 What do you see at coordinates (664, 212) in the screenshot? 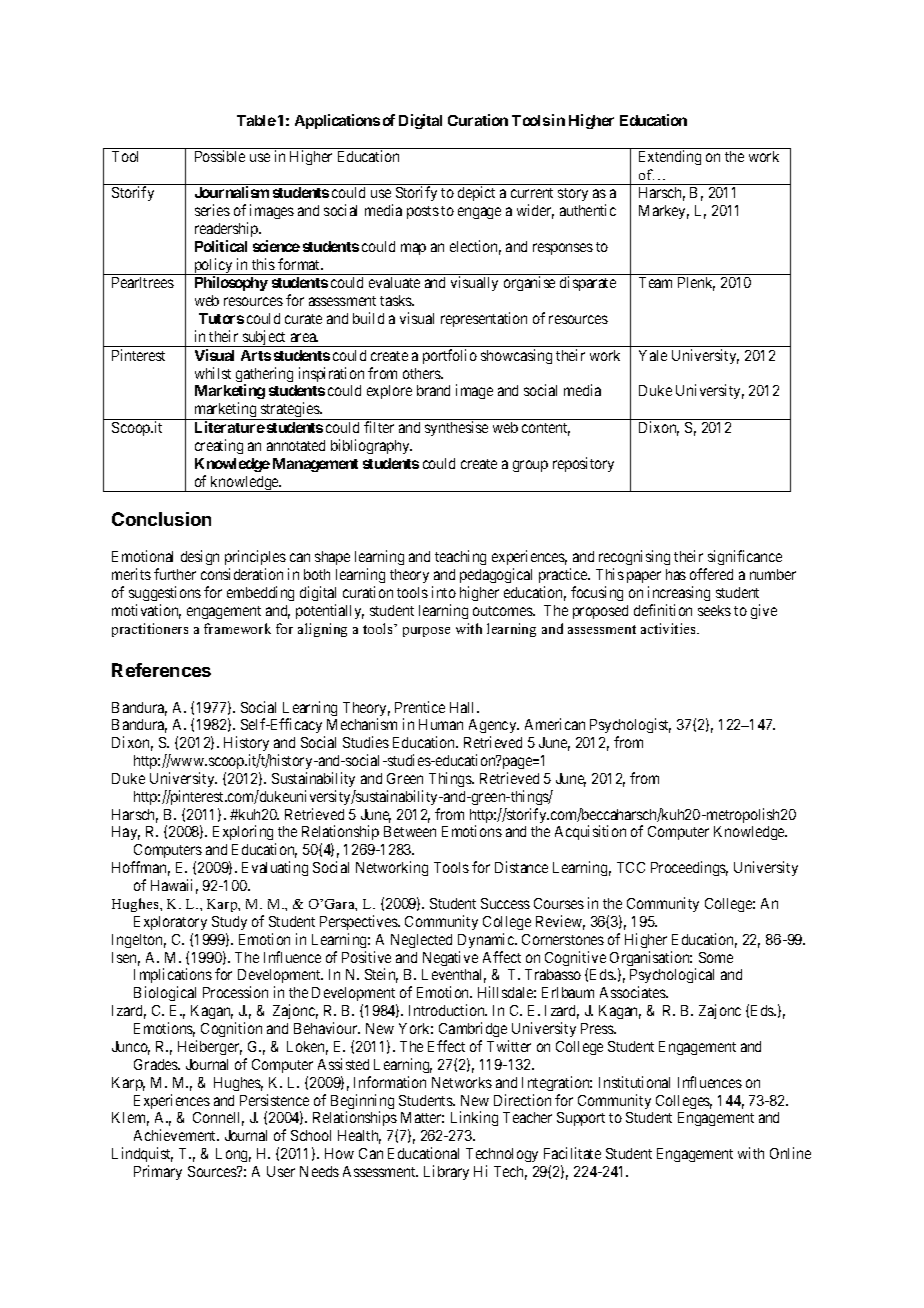
I see `Markey` at bounding box center [664, 212].
